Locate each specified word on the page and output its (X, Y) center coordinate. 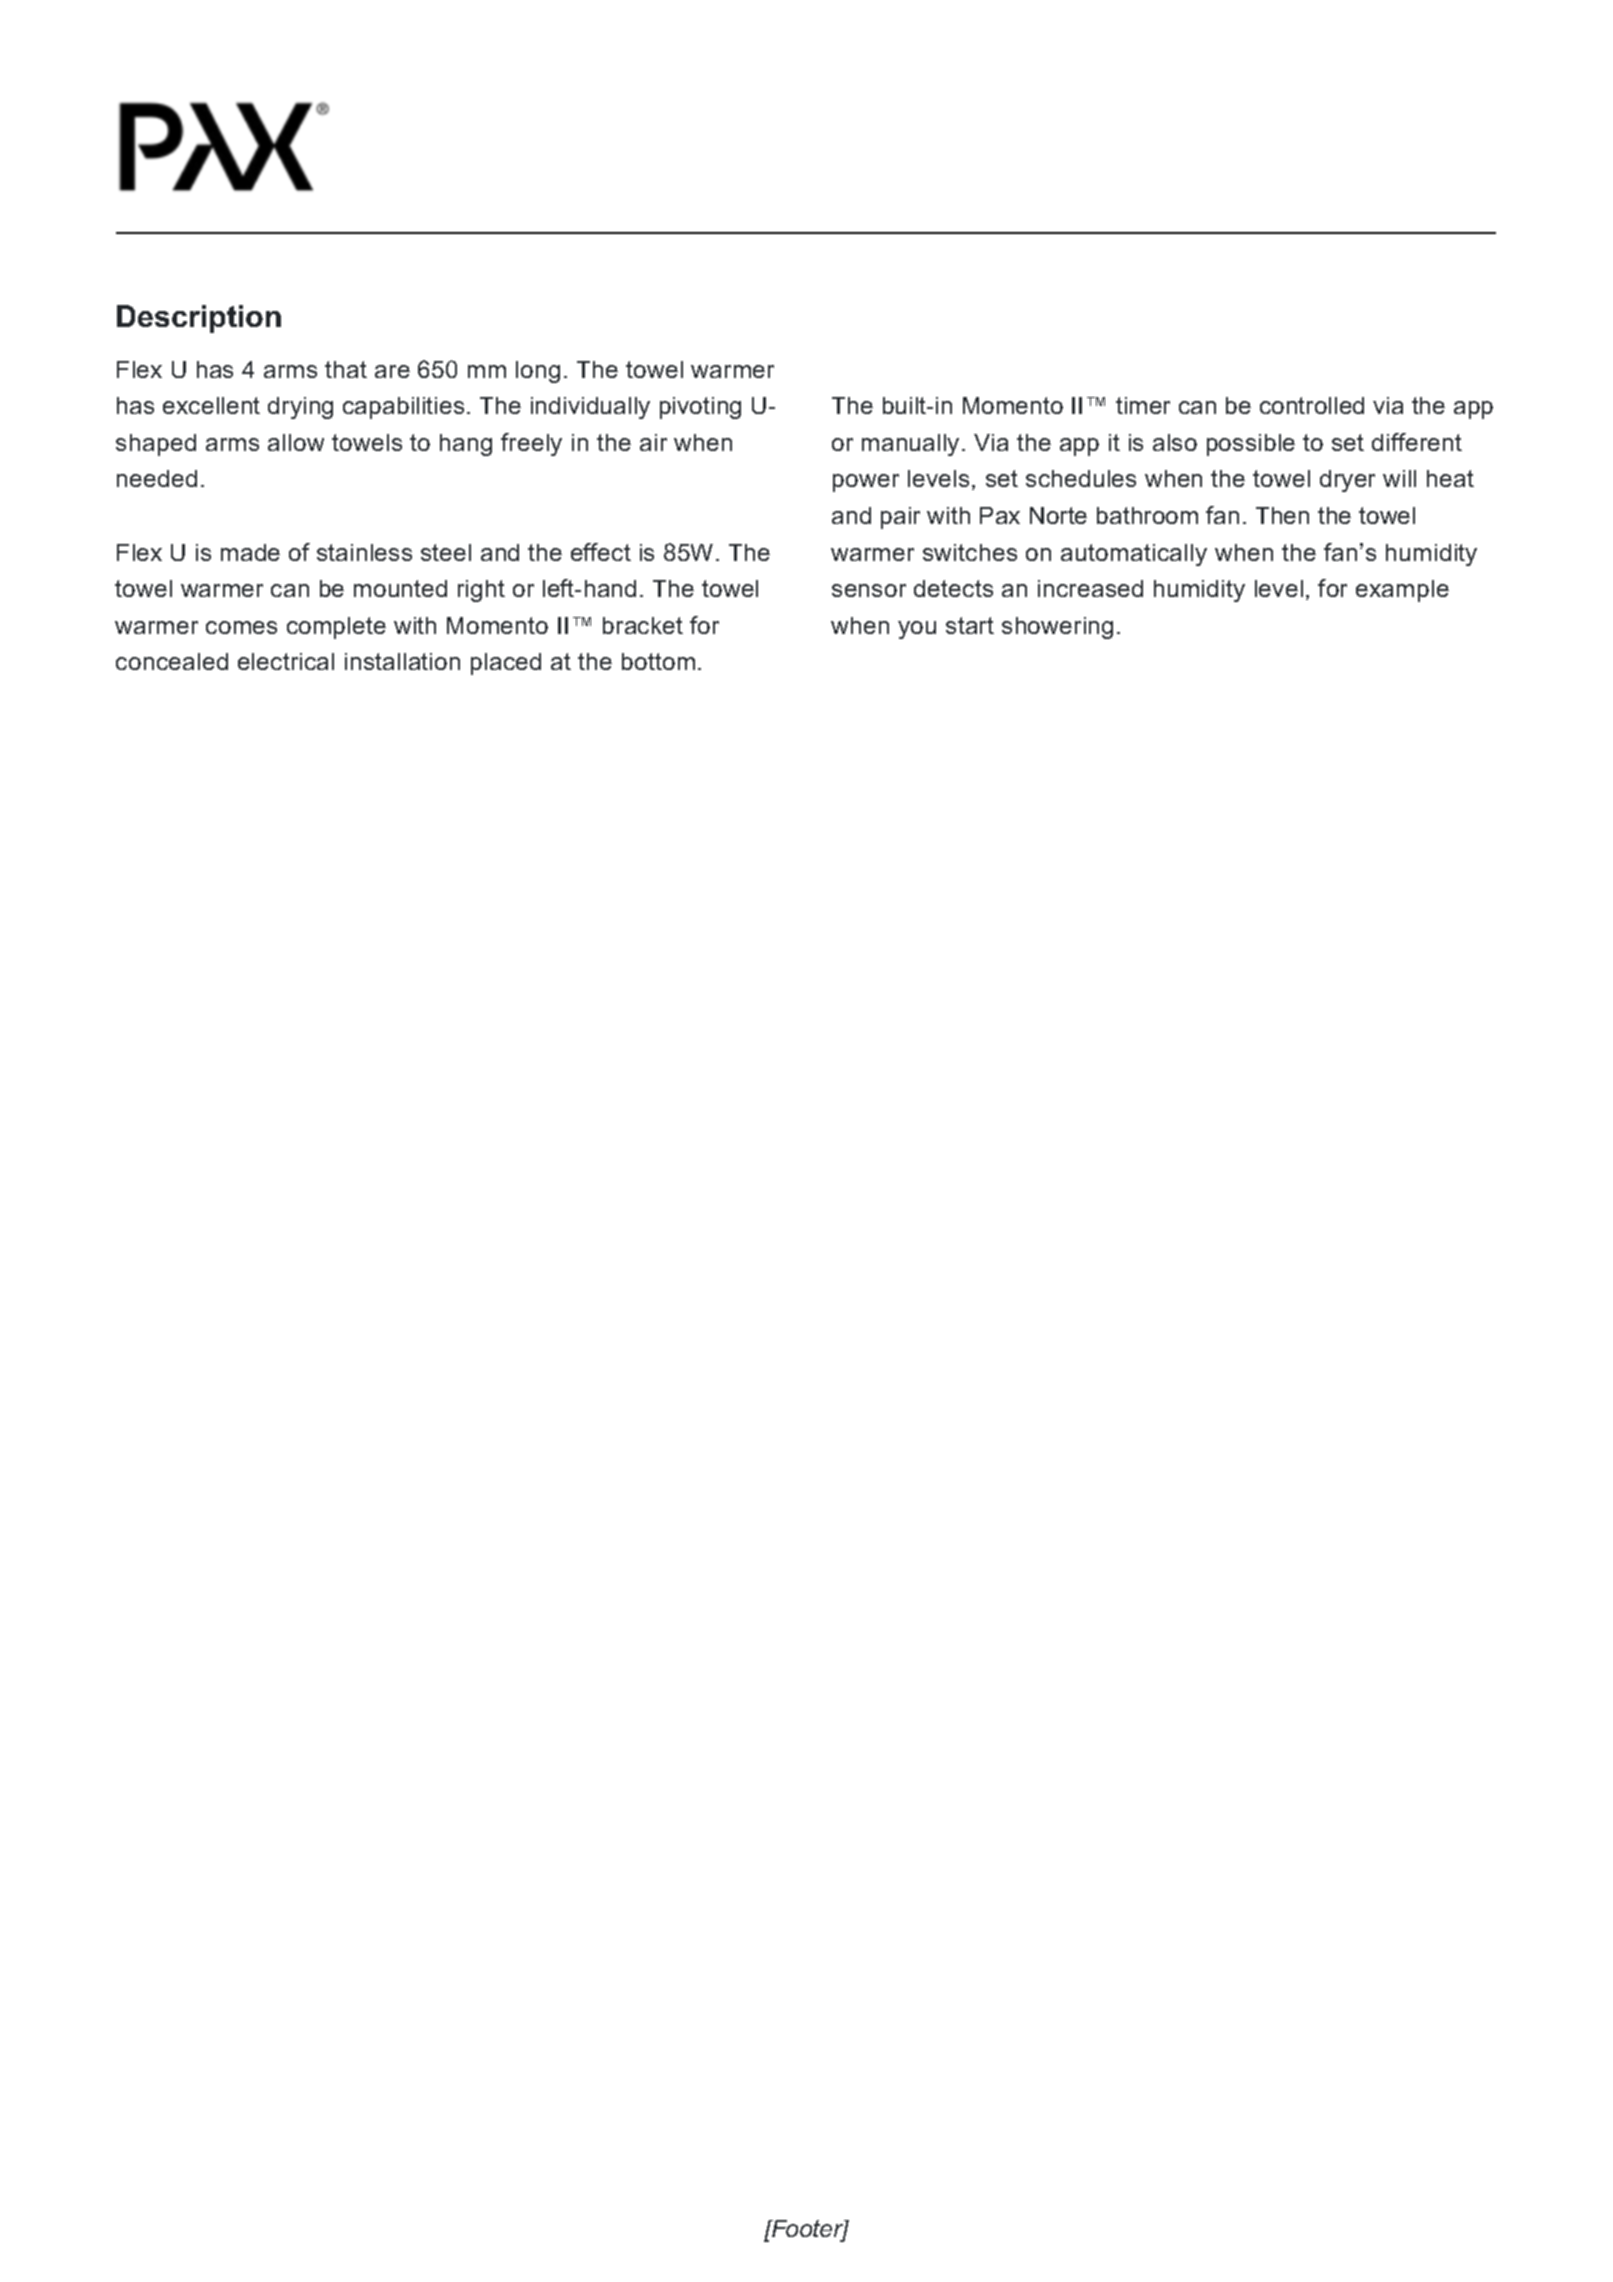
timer (1143, 405)
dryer (1347, 481)
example (1402, 591)
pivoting (700, 408)
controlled (1312, 405)
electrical (286, 661)
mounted (400, 588)
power (866, 483)
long (538, 372)
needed (157, 478)
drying (300, 408)
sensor (869, 590)
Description (199, 319)
